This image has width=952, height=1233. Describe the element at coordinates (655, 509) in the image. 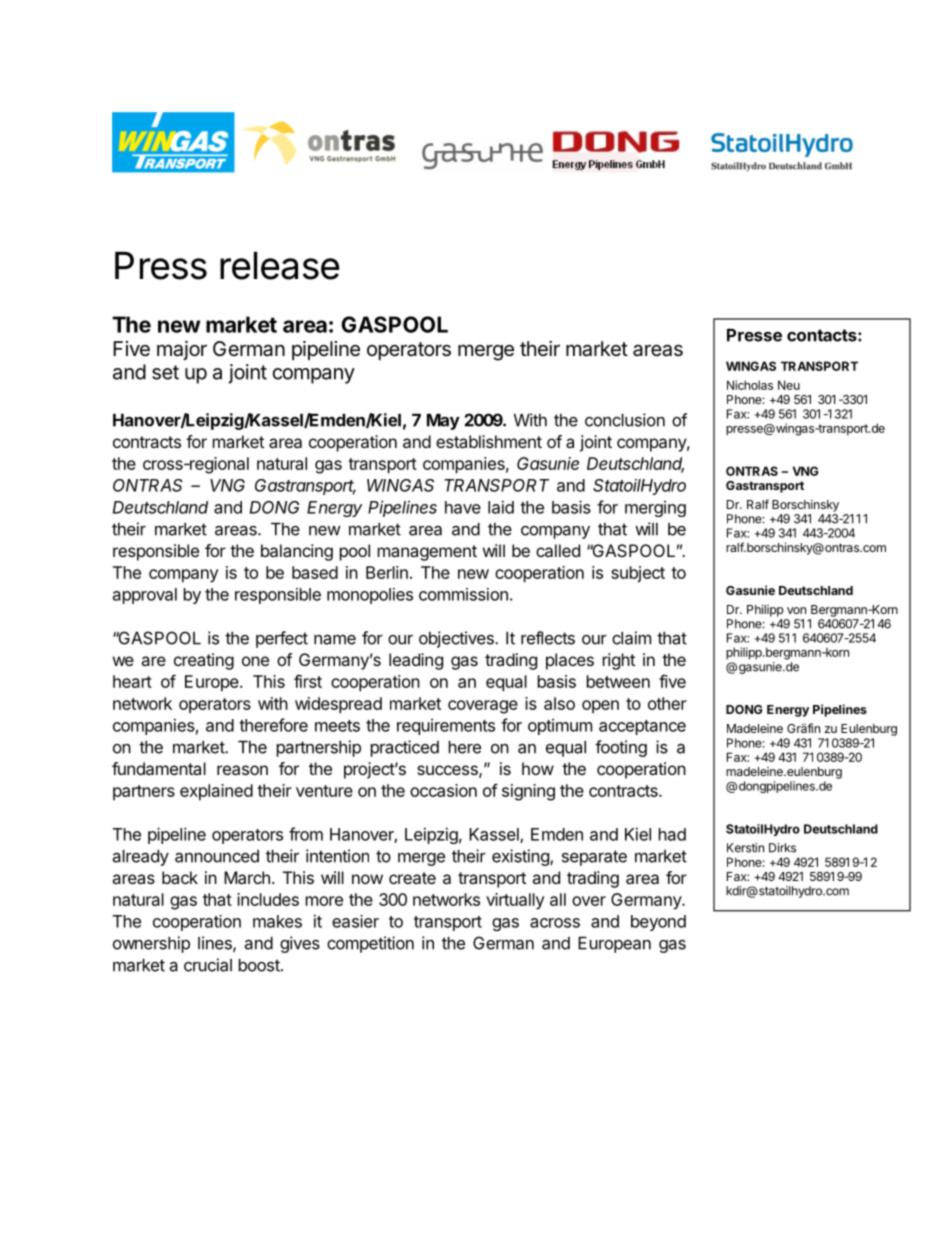

I see `merging` at that location.
